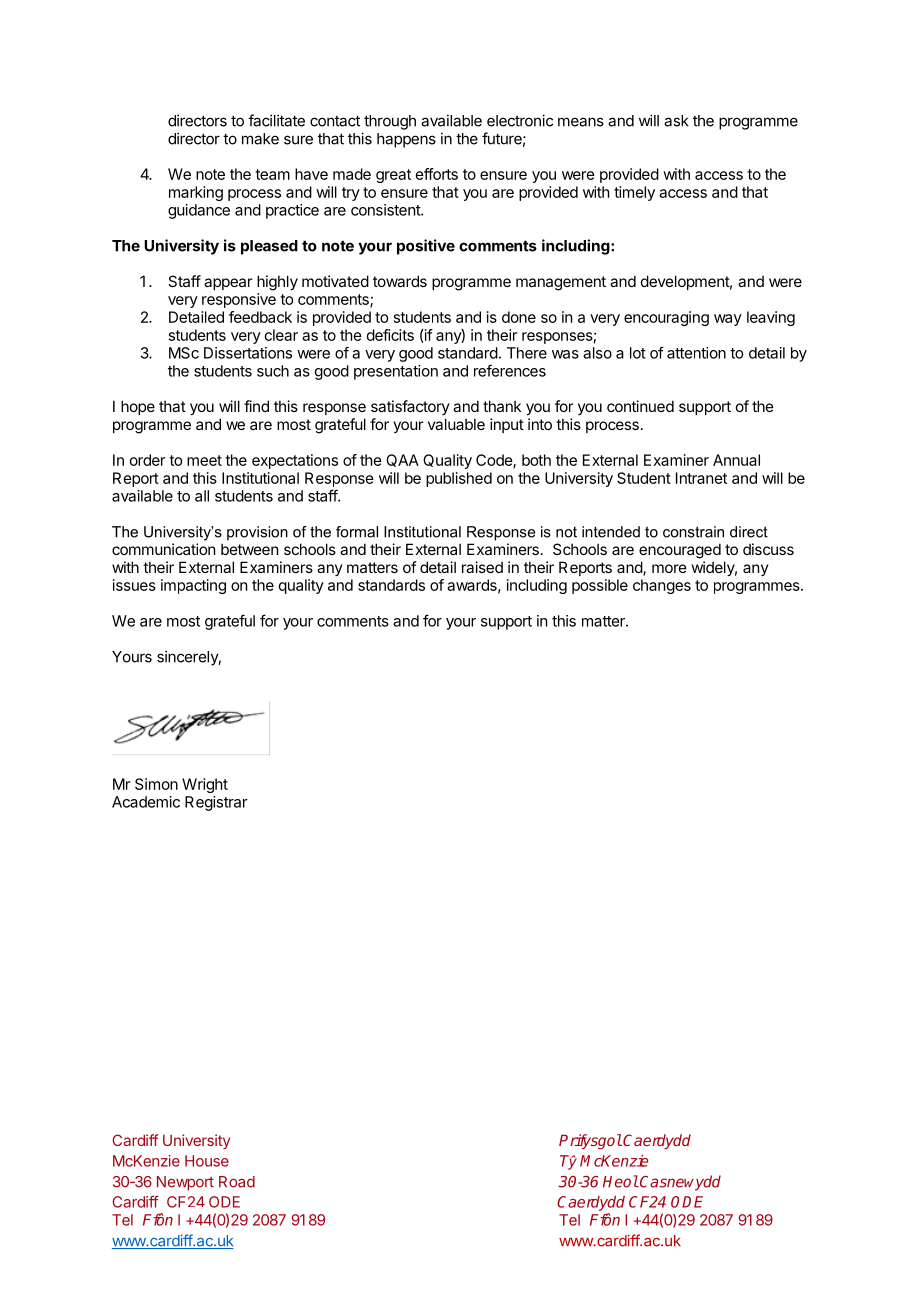  What do you see at coordinates (662, 586) in the screenshot?
I see `changes` at bounding box center [662, 586].
